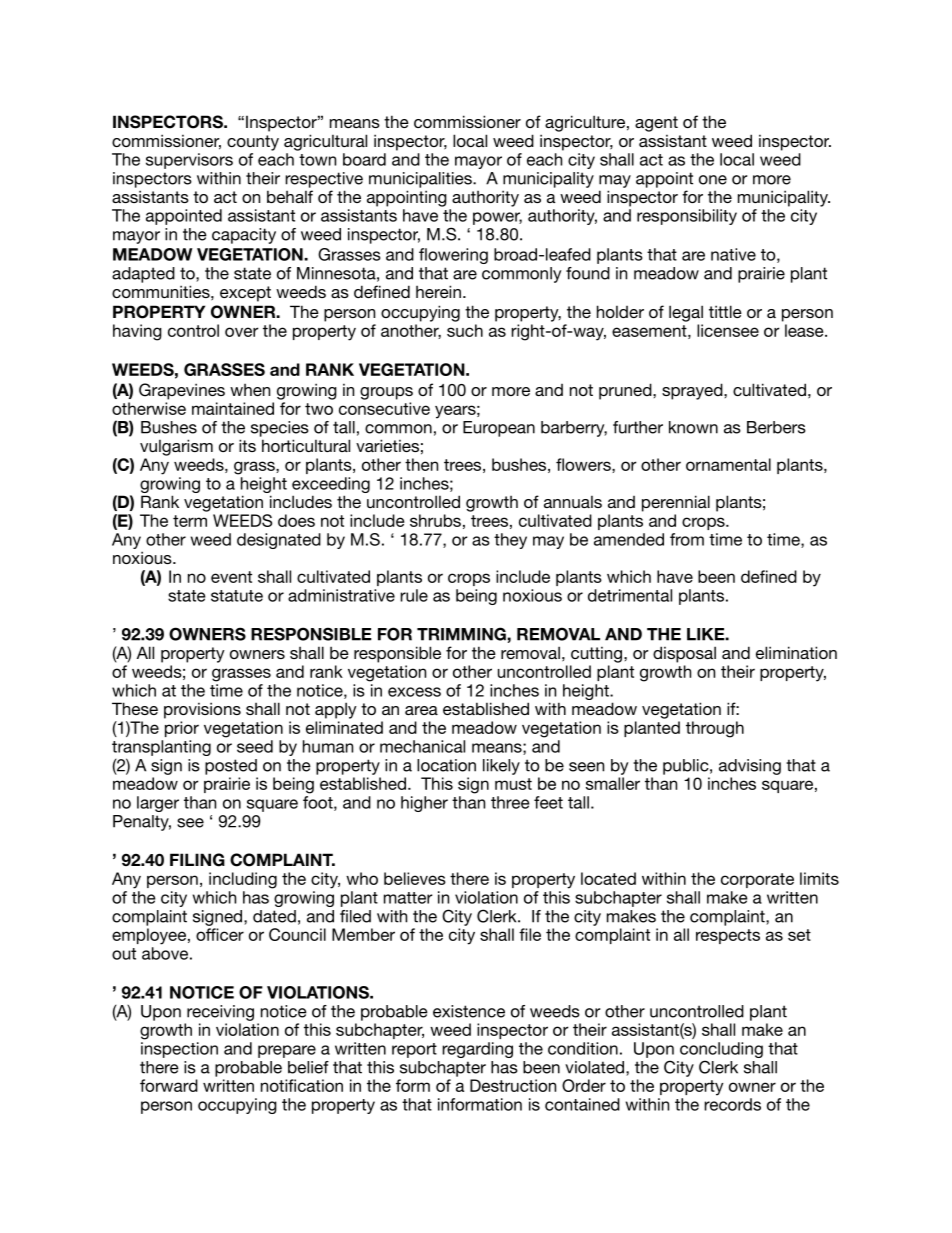 This image has width=952, height=1233. Describe the element at coordinates (477, 1050) in the image. I see `regarding` at that location.
